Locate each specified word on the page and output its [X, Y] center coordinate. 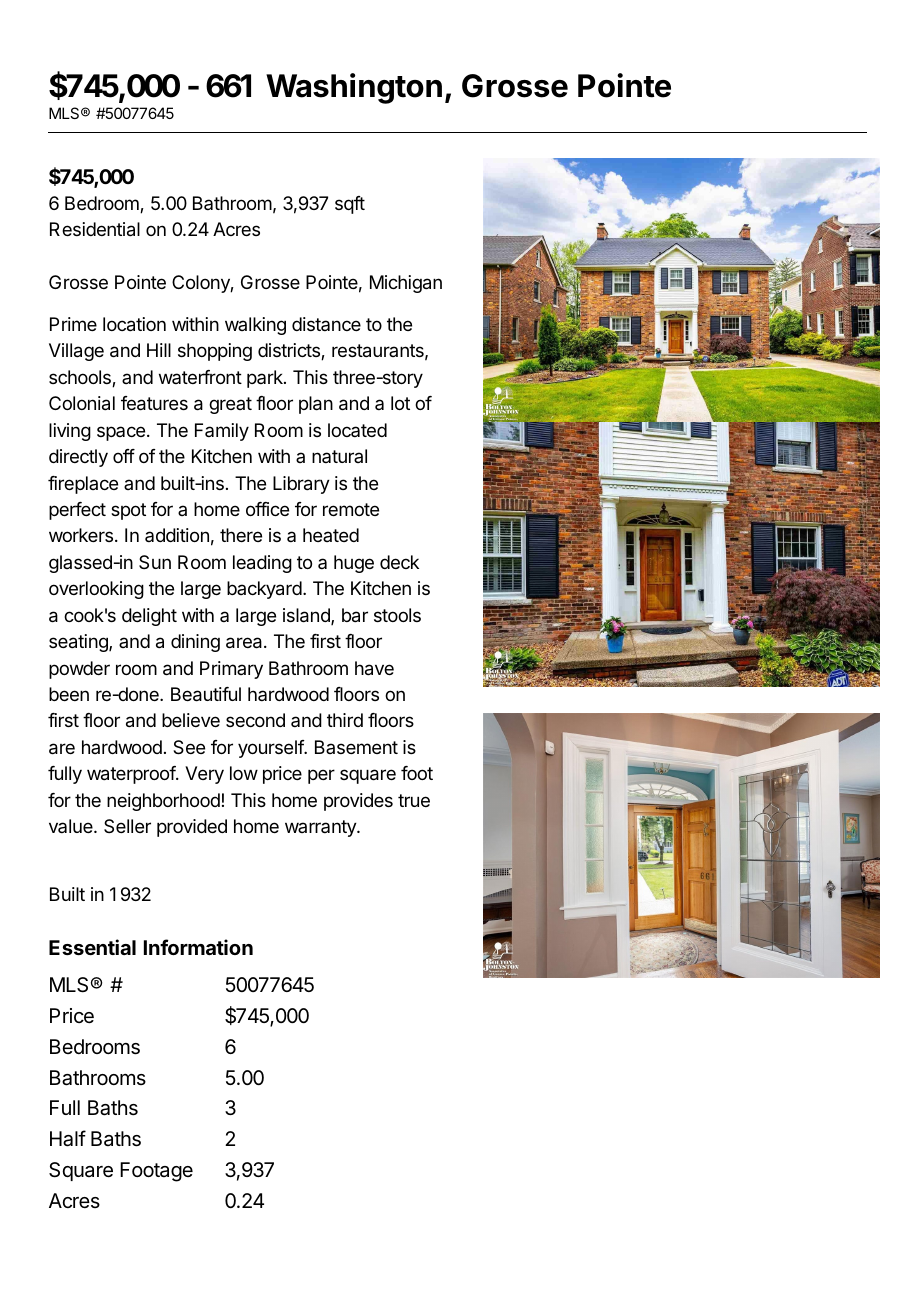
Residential [95, 229]
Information [198, 947]
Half [68, 1138]
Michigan [406, 284]
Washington [354, 88]
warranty [321, 828]
